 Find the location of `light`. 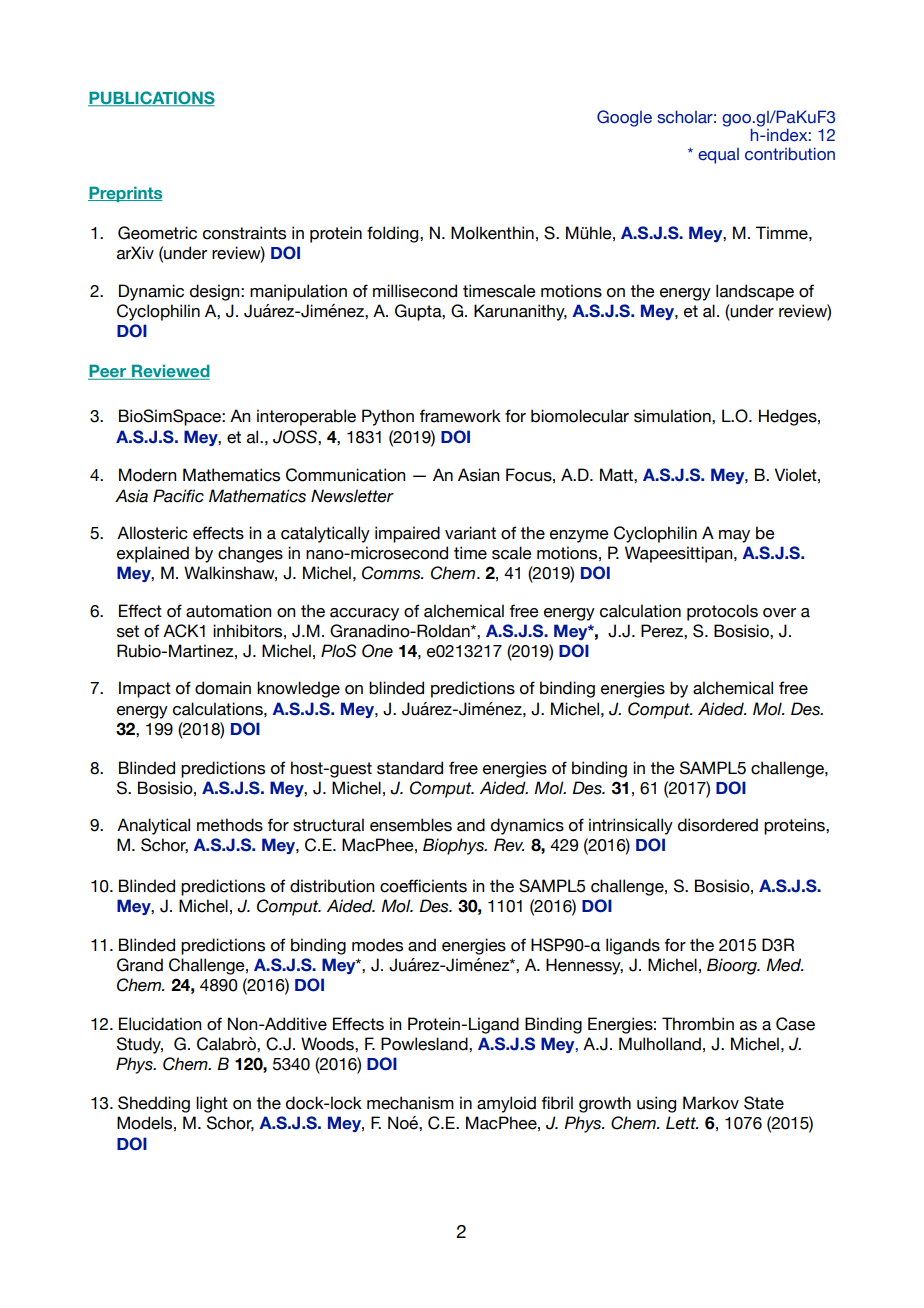

light is located at coordinates (212, 1104).
